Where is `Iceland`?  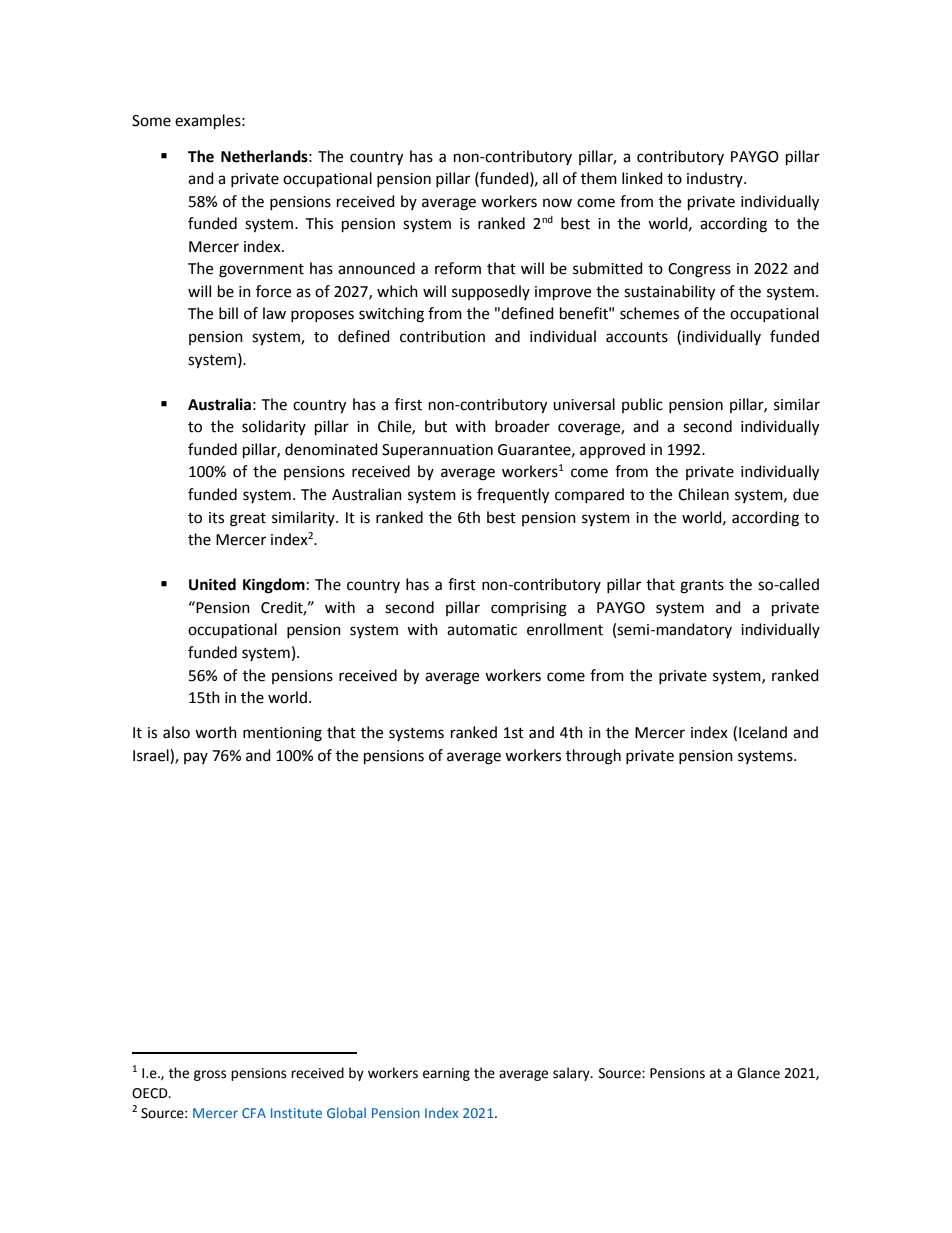
Iceland is located at coordinates (763, 732).
